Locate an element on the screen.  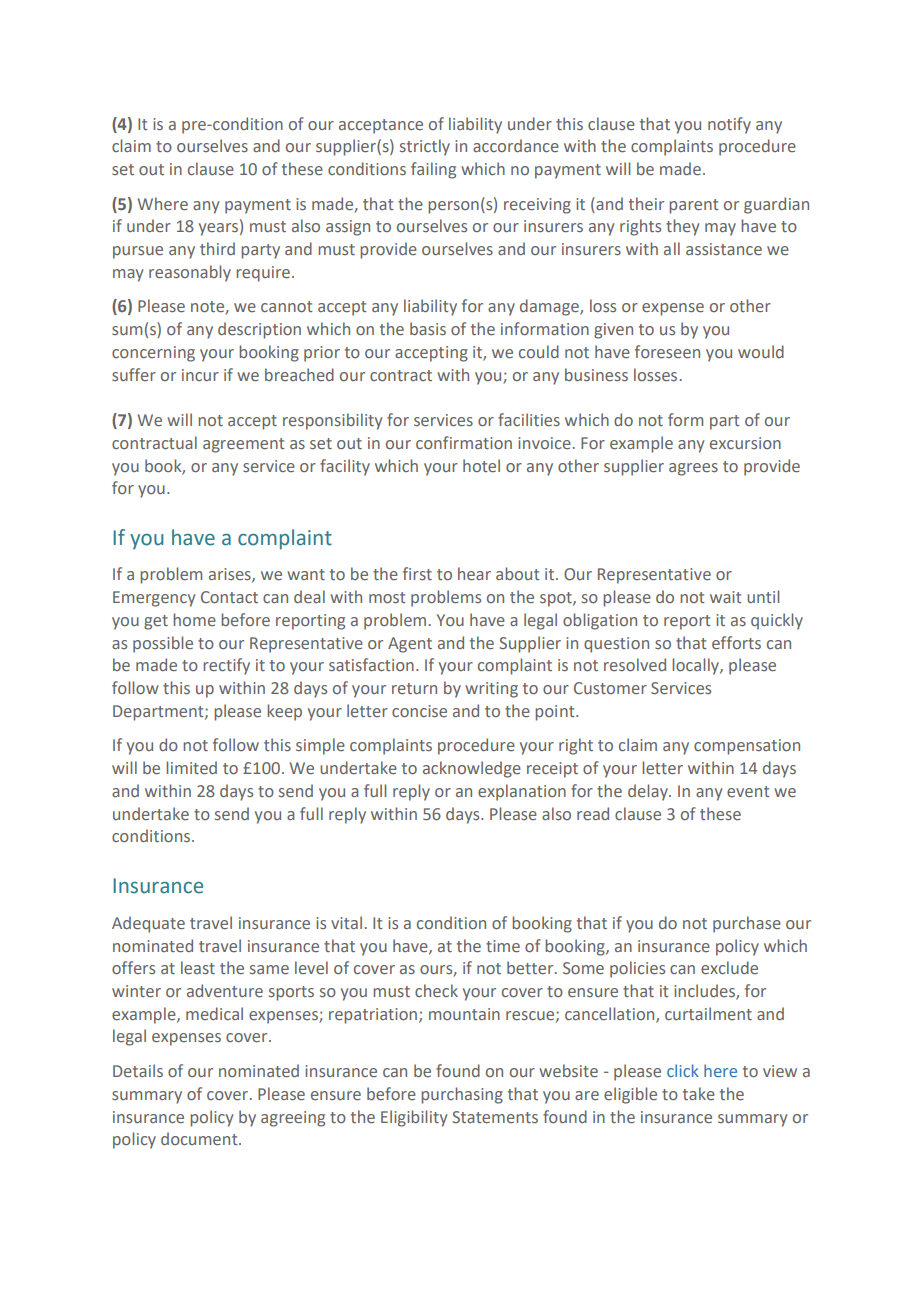
Contact is located at coordinates (229, 597).
